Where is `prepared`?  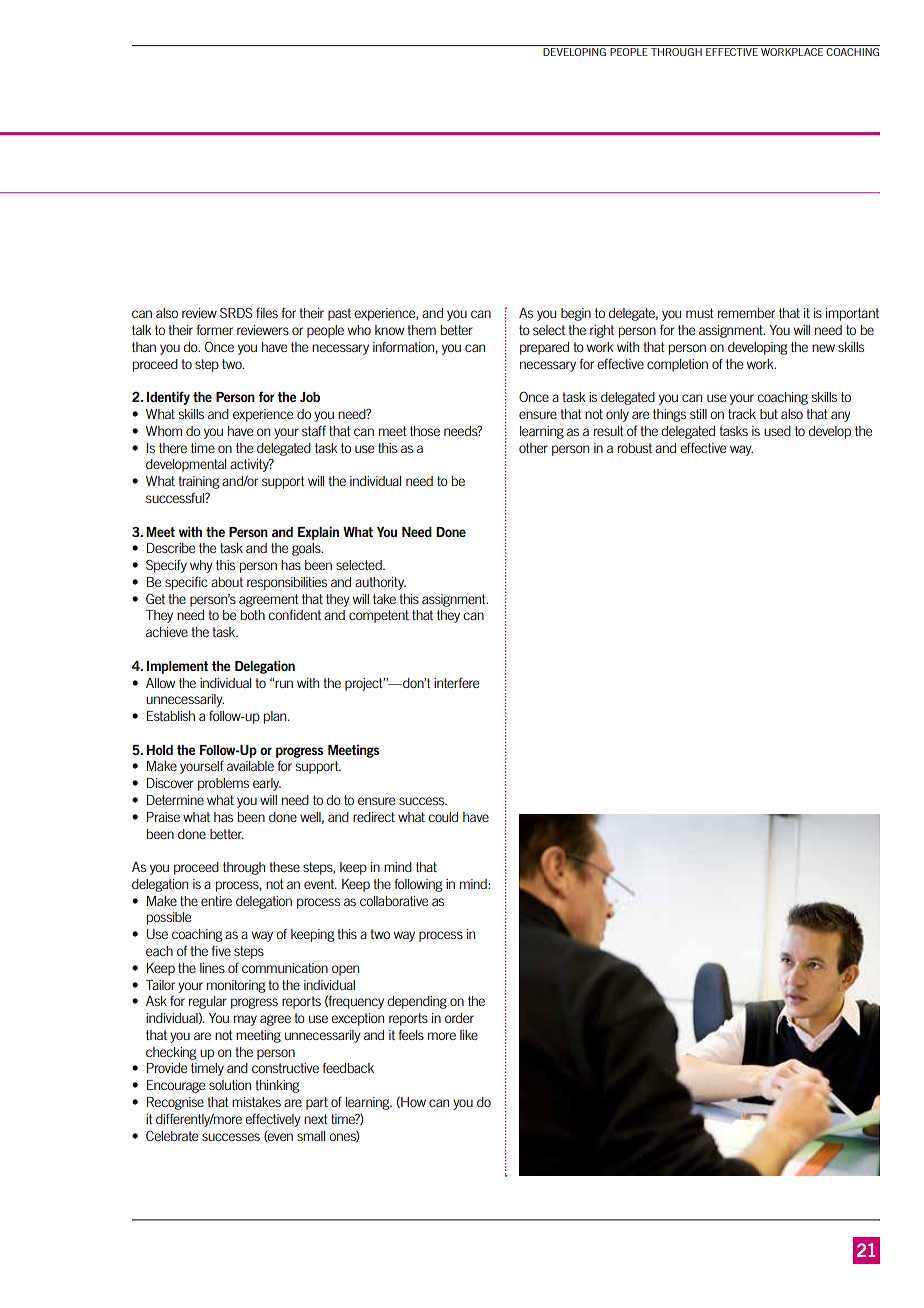
prepared is located at coordinates (544, 348).
